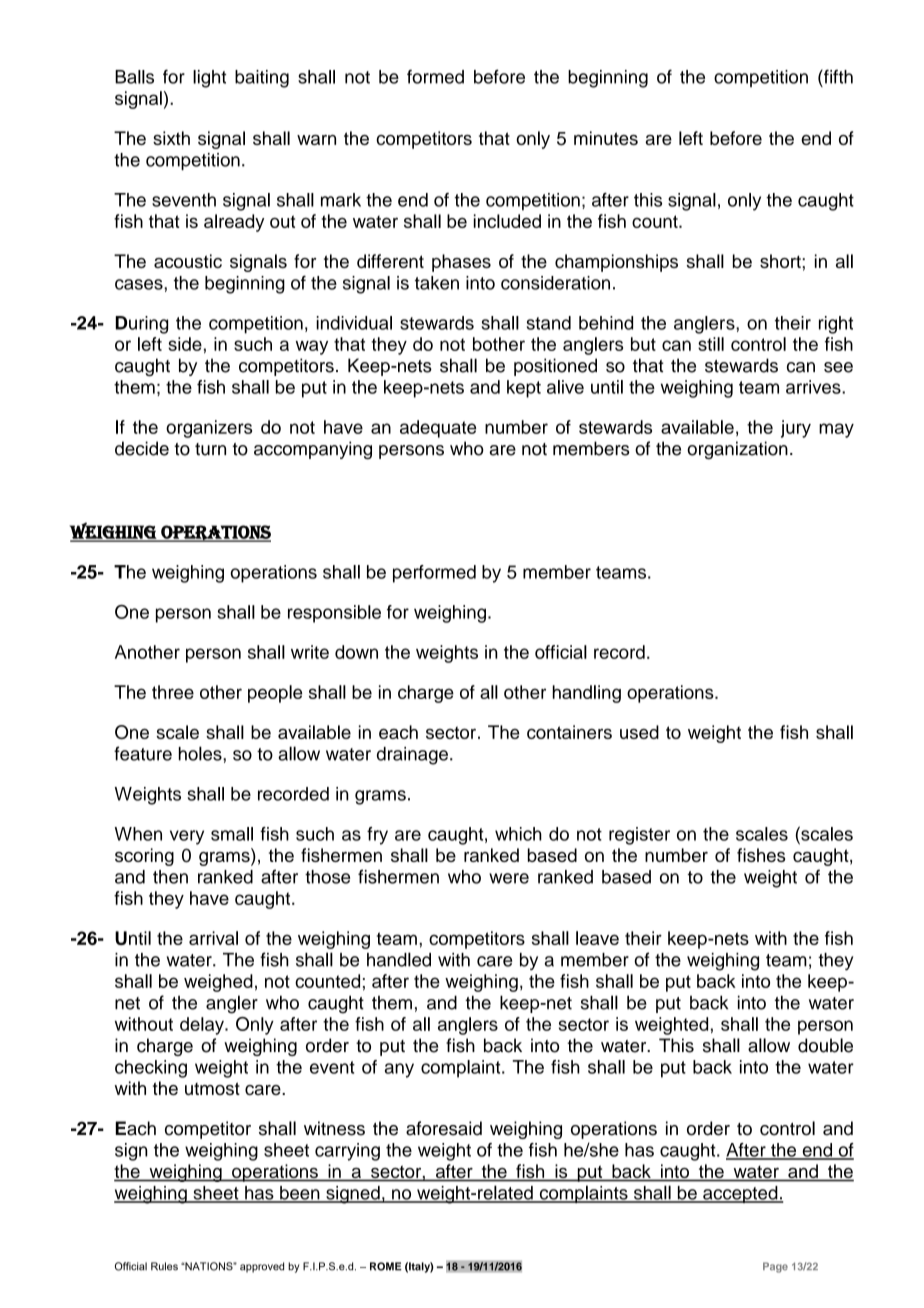 The image size is (924, 1308). What do you see at coordinates (837, 76) in the page?
I see `fifth` at bounding box center [837, 76].
